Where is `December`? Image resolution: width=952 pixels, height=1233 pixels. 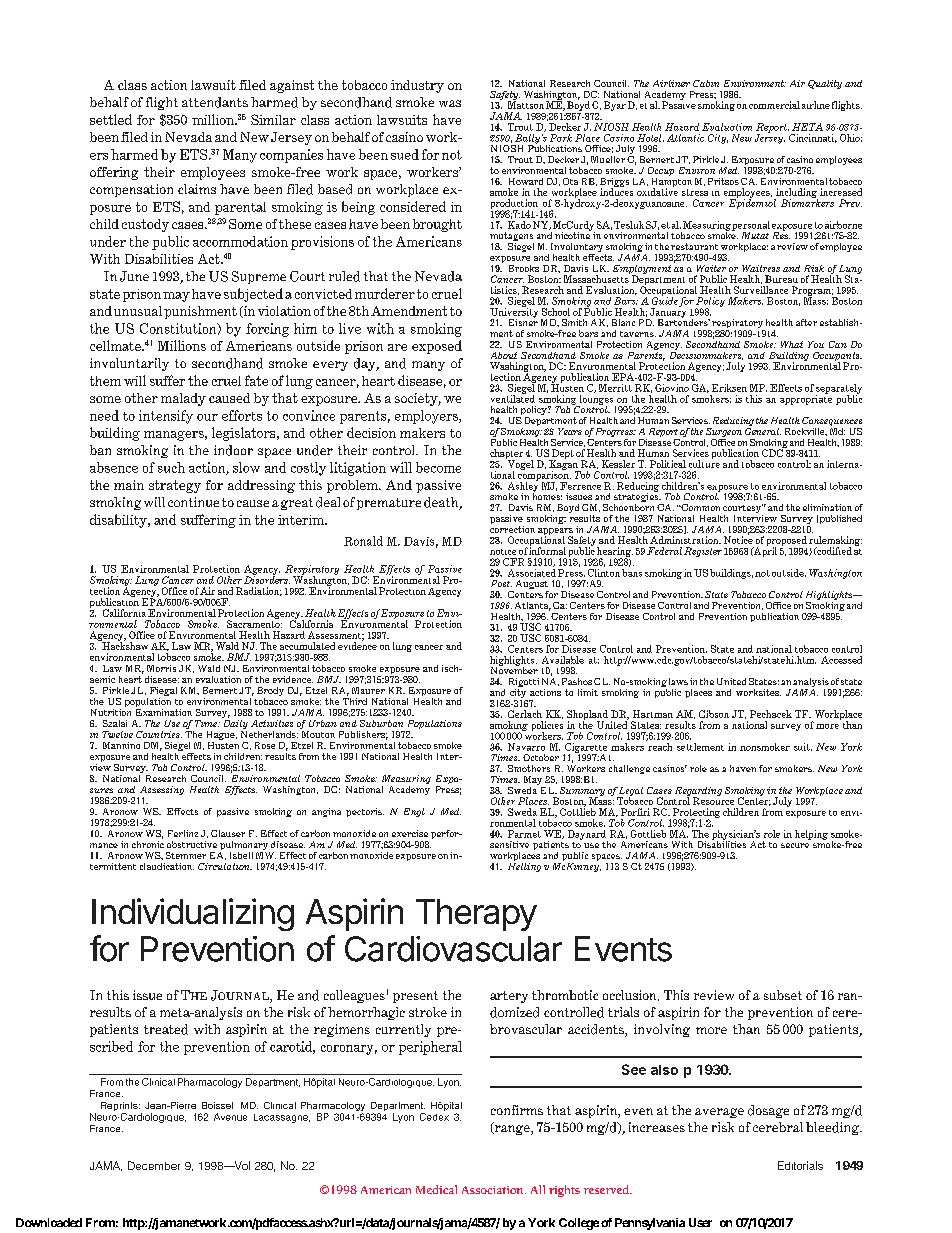
December is located at coordinates (154, 1165).
